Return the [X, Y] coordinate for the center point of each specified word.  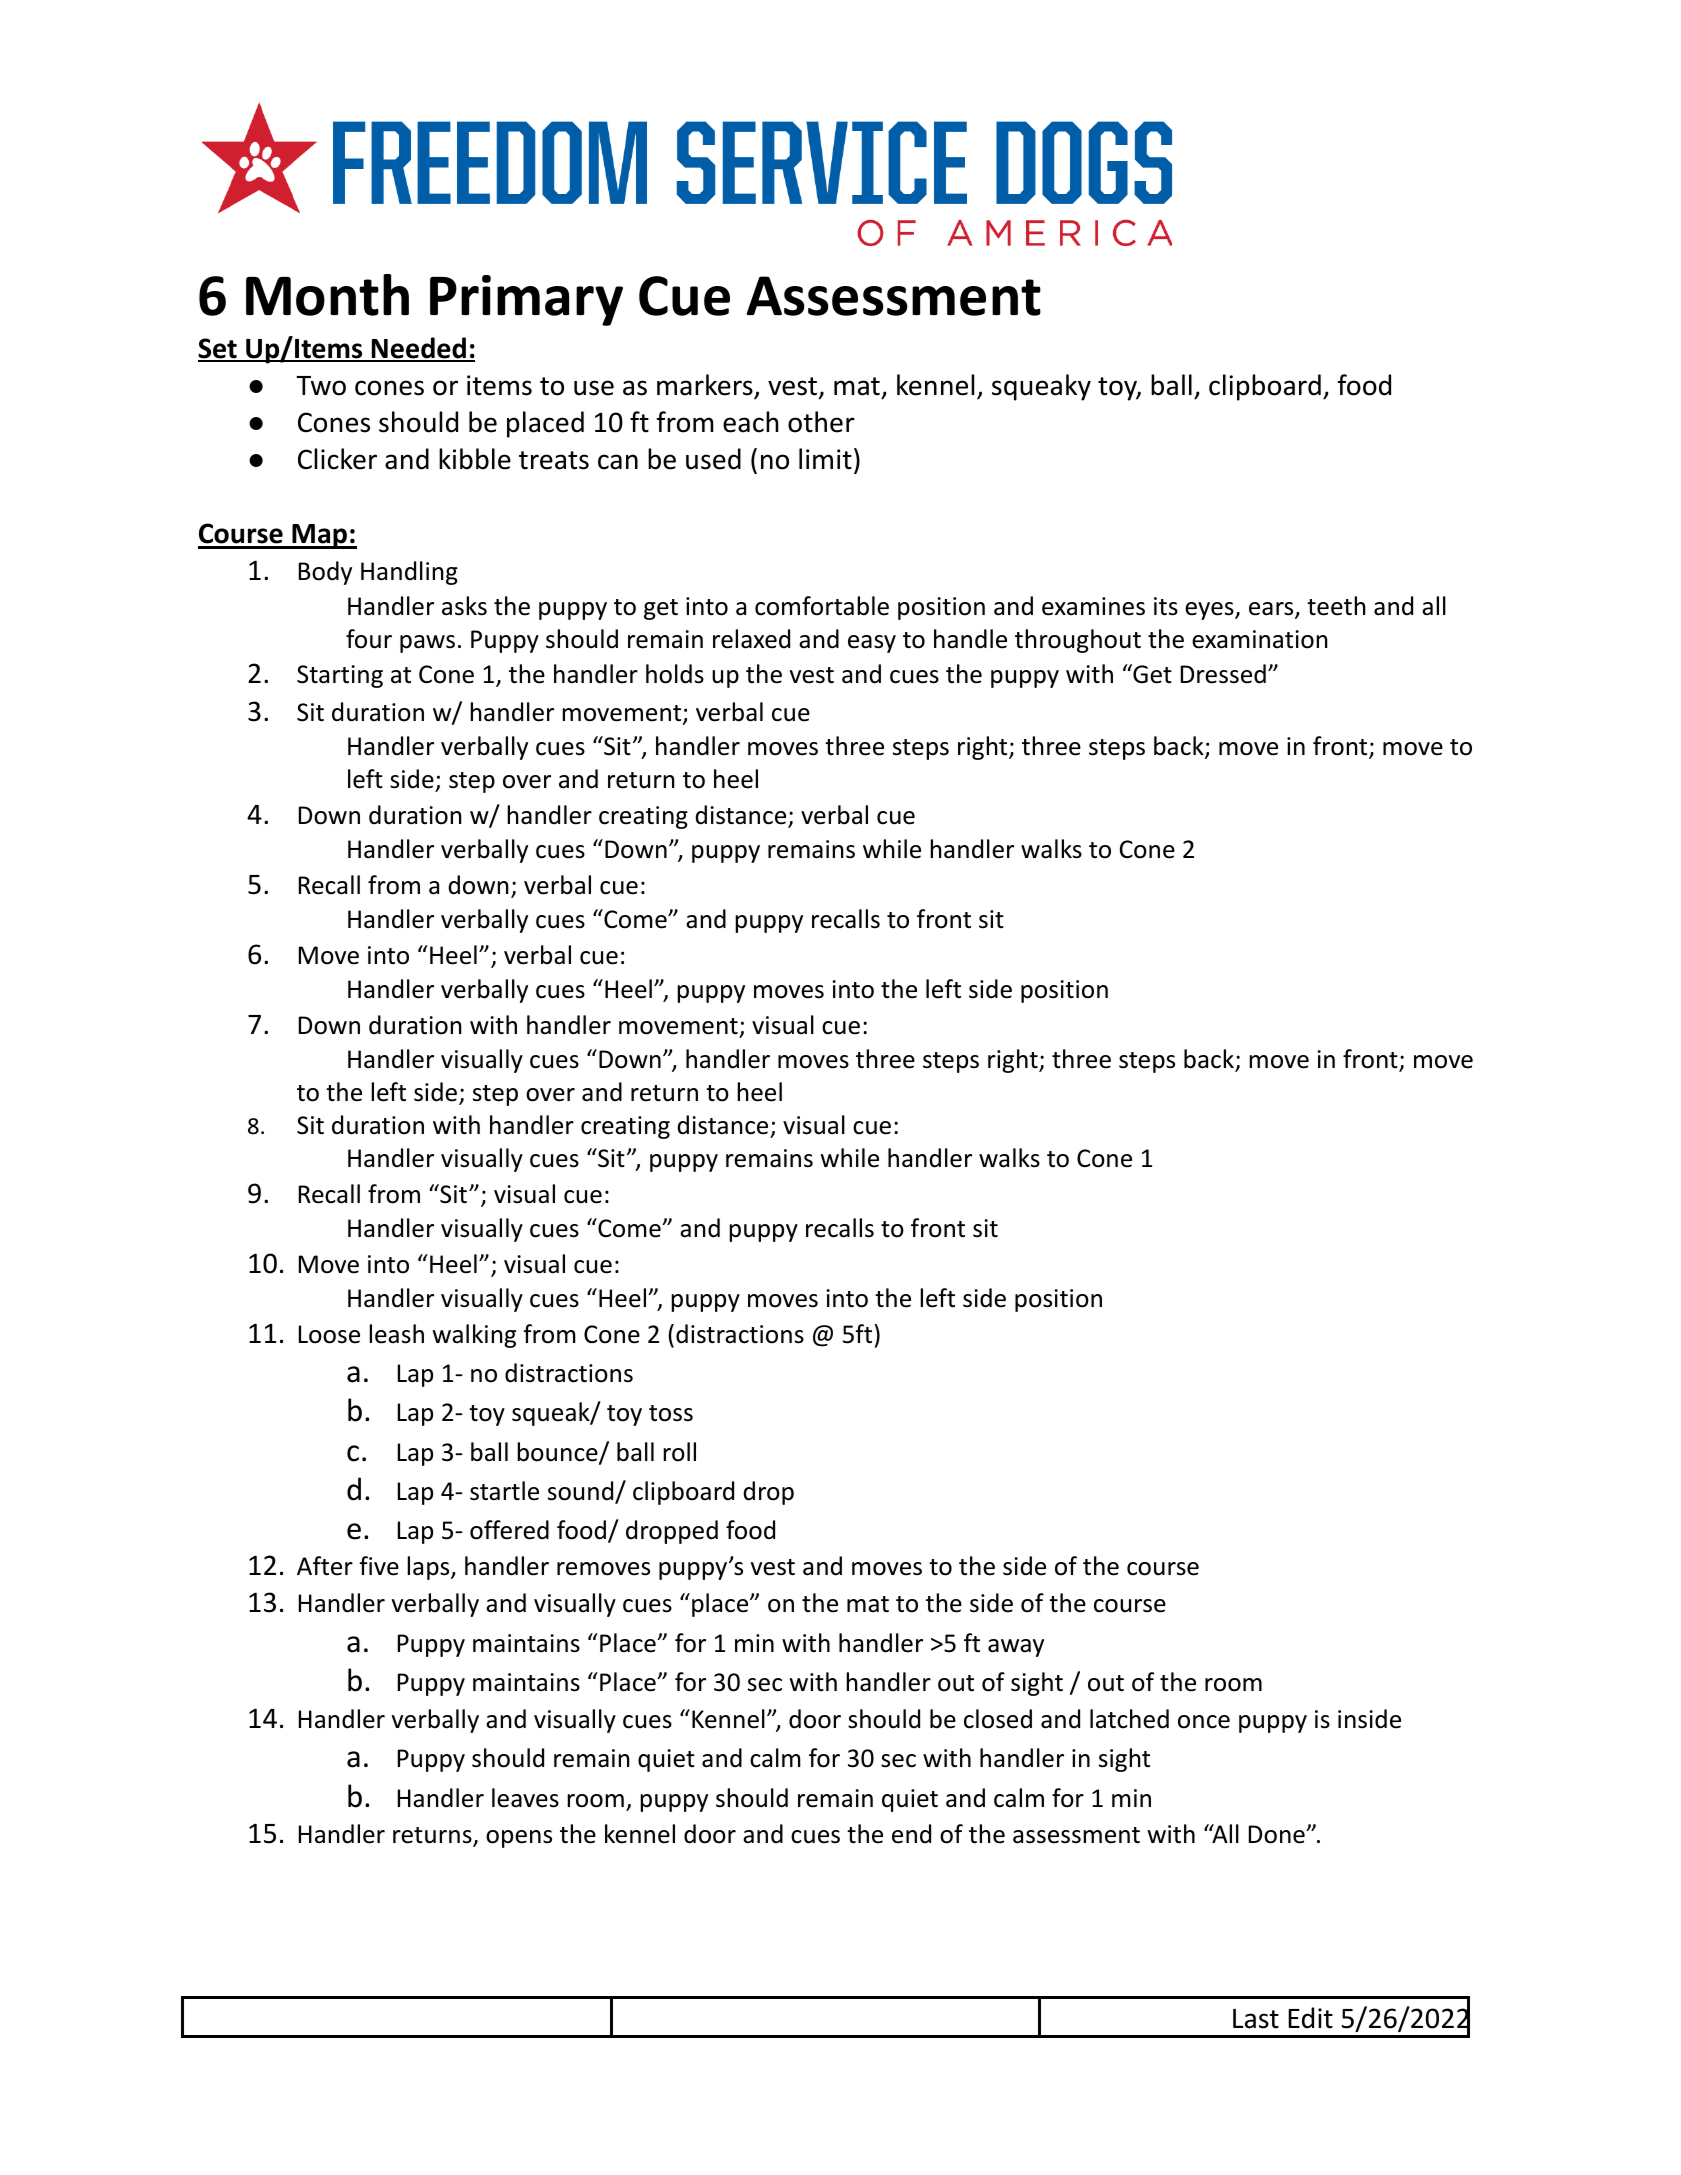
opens [519, 1839]
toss [671, 1413]
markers [705, 385]
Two [321, 386]
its [1166, 606]
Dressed [1223, 674]
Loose [329, 1334]
